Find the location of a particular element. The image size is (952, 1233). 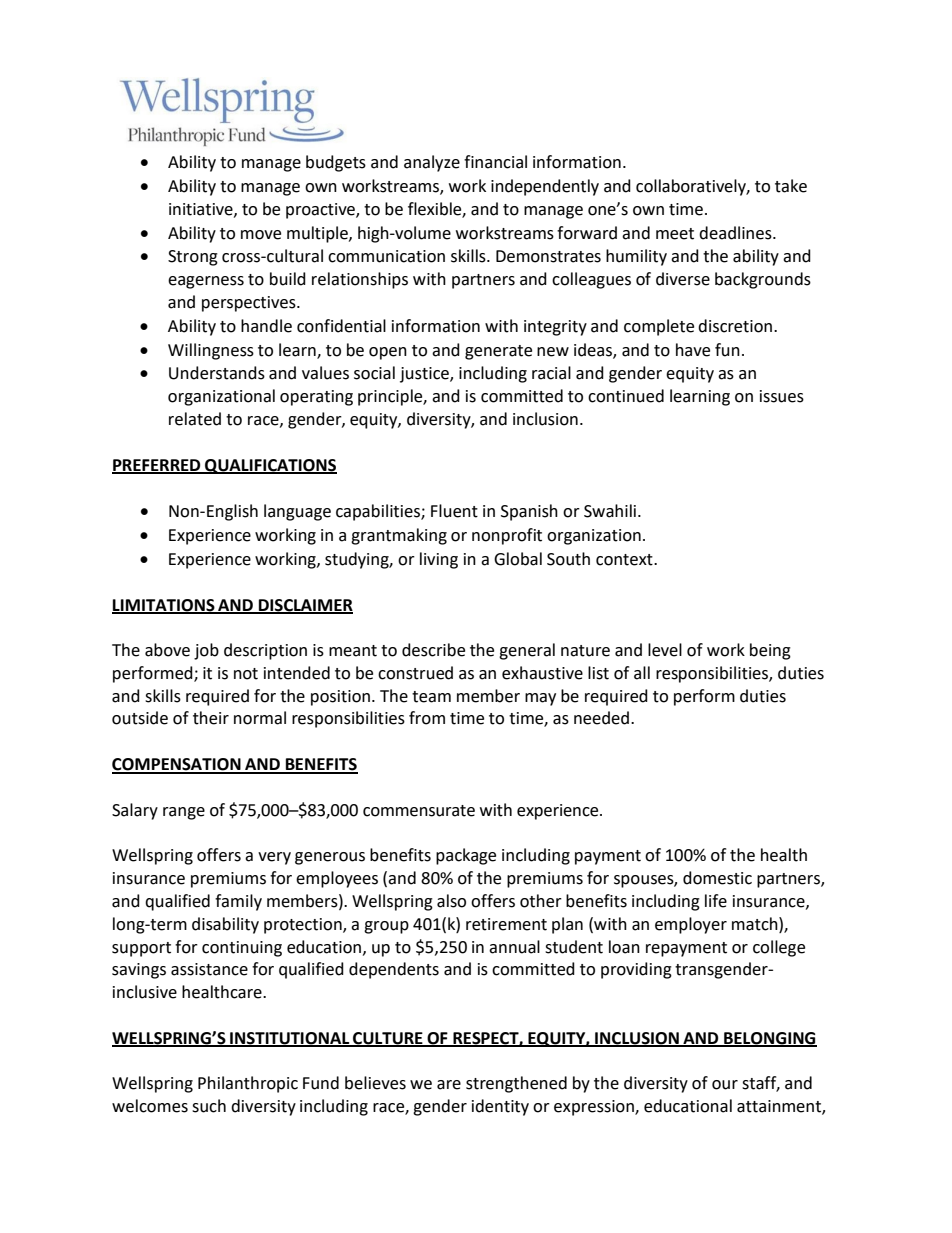

issues is located at coordinates (782, 396).
